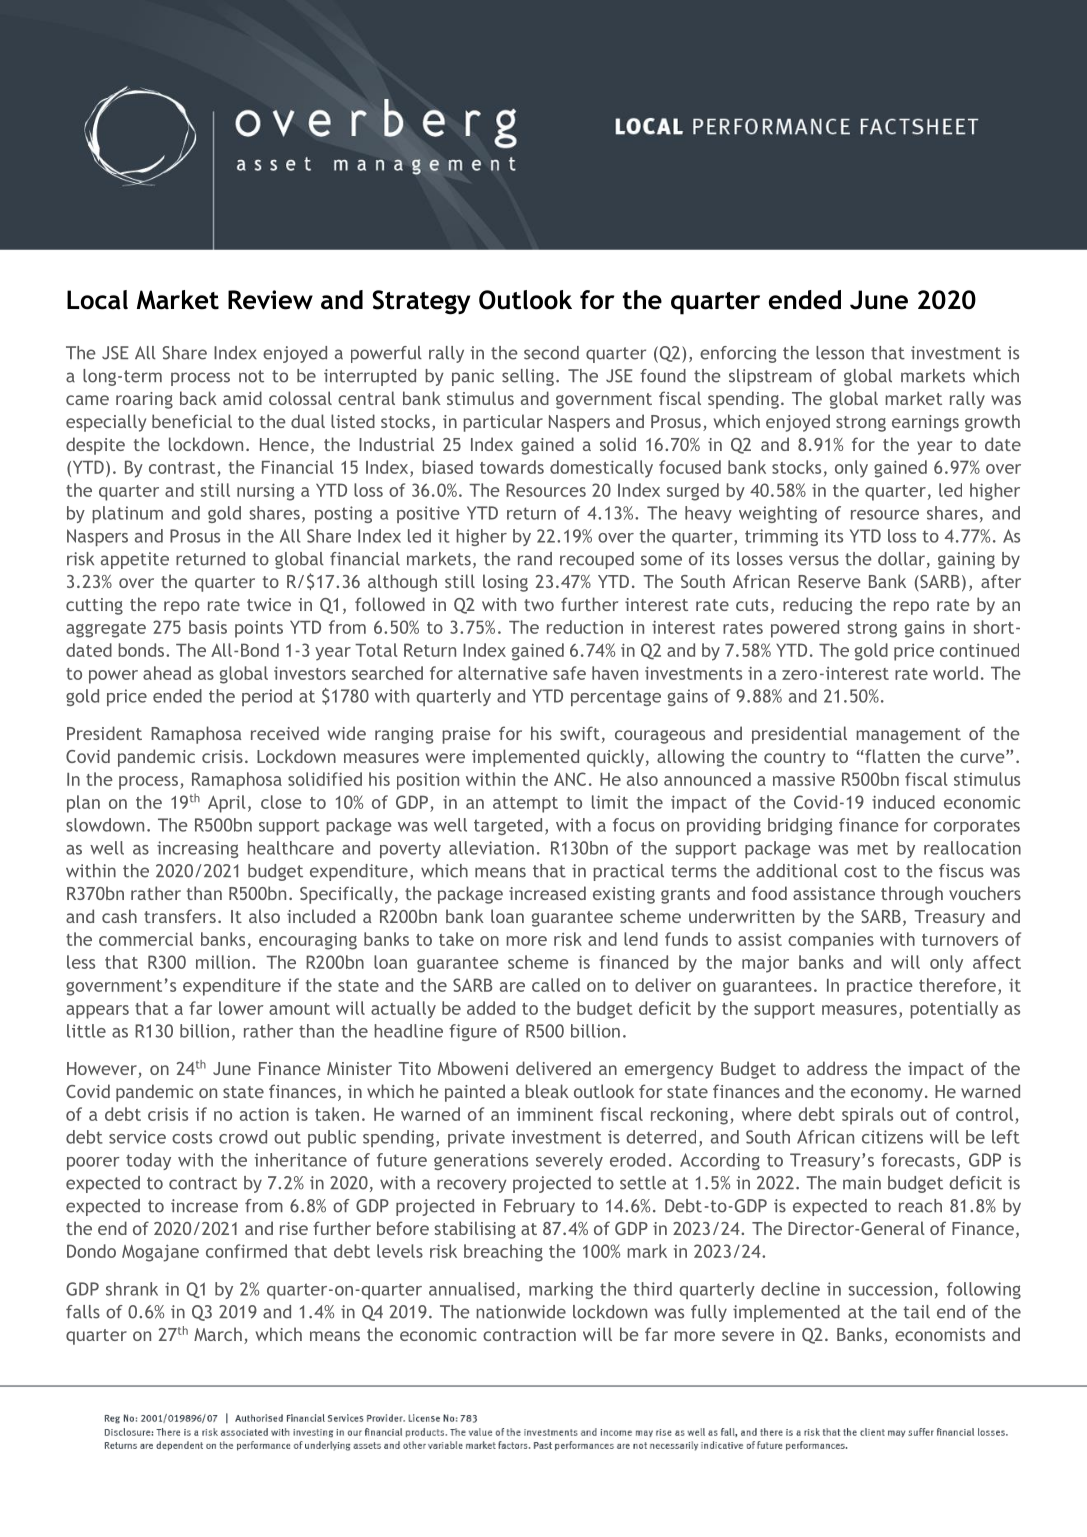 The image size is (1087, 1537). Describe the element at coordinates (227, 804) in the screenshot. I see `April` at that location.
